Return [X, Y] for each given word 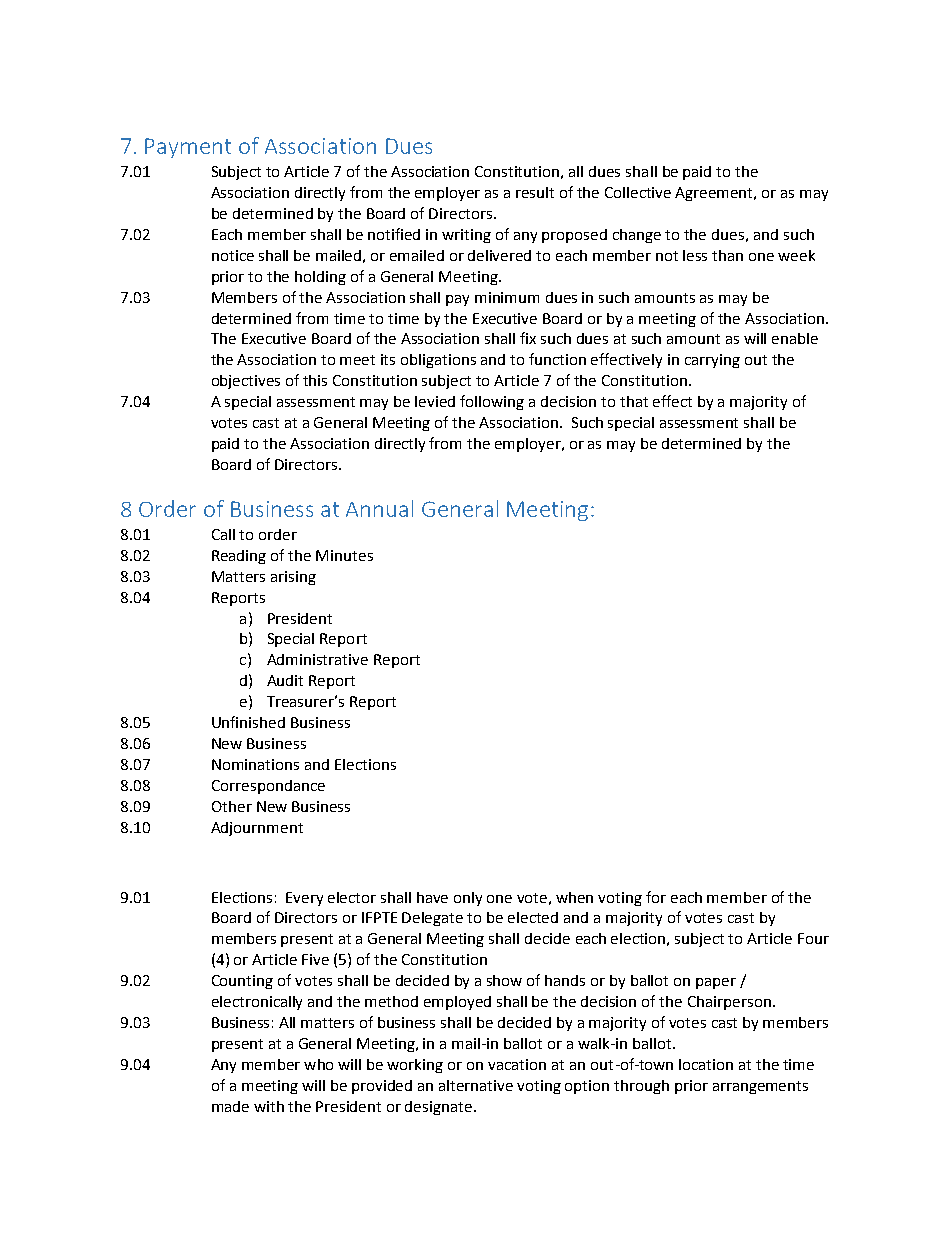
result [535, 192]
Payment [188, 148]
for [656, 897]
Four [813, 938]
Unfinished [248, 722]
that [634, 401]
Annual [379, 508]
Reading [239, 557]
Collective [638, 192]
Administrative [317, 659]
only [468, 899]
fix [528, 338]
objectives [246, 382]
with [269, 1106]
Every [304, 899]
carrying [712, 361]
